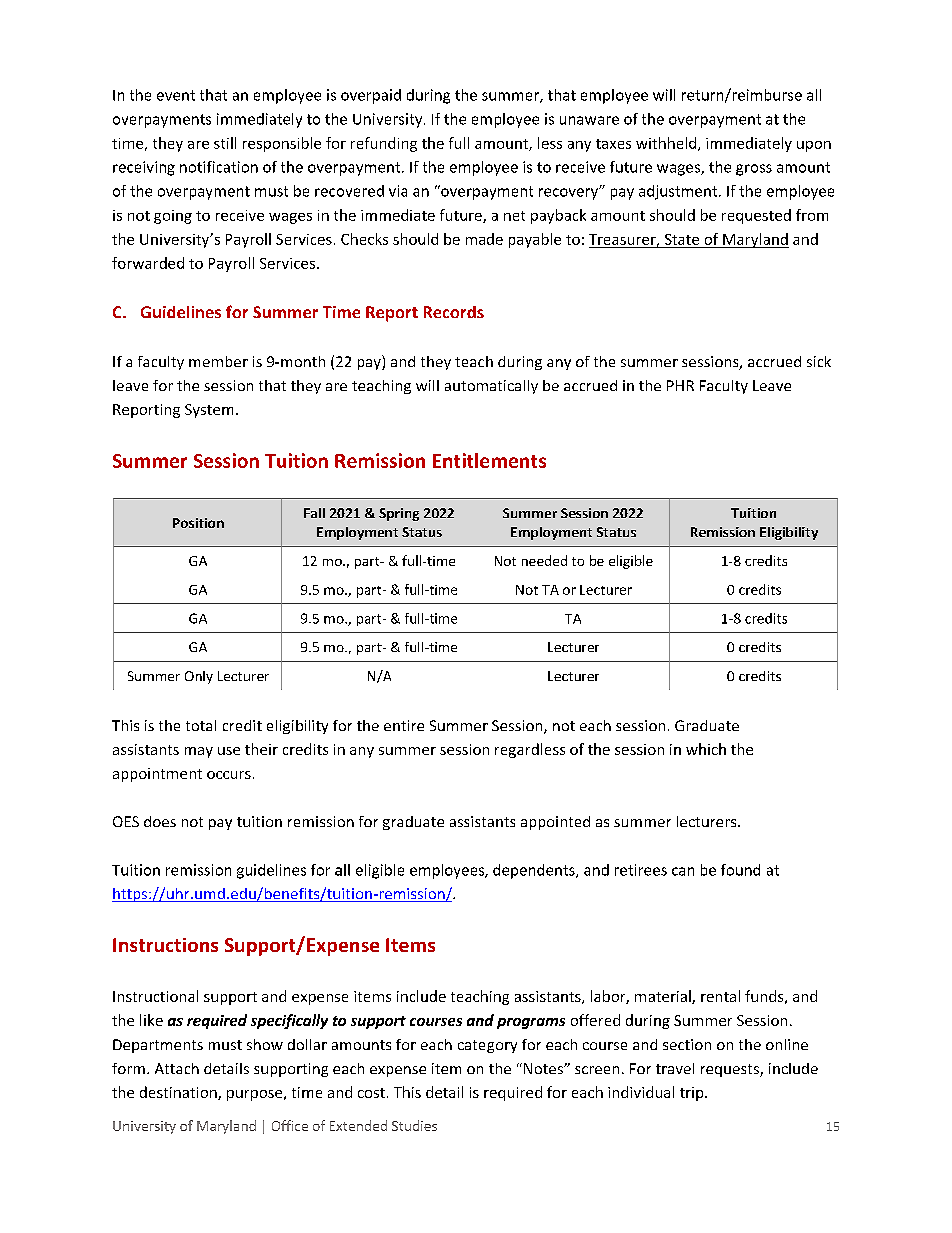  What do you see at coordinates (544, 560) in the image?
I see `needed` at bounding box center [544, 560].
